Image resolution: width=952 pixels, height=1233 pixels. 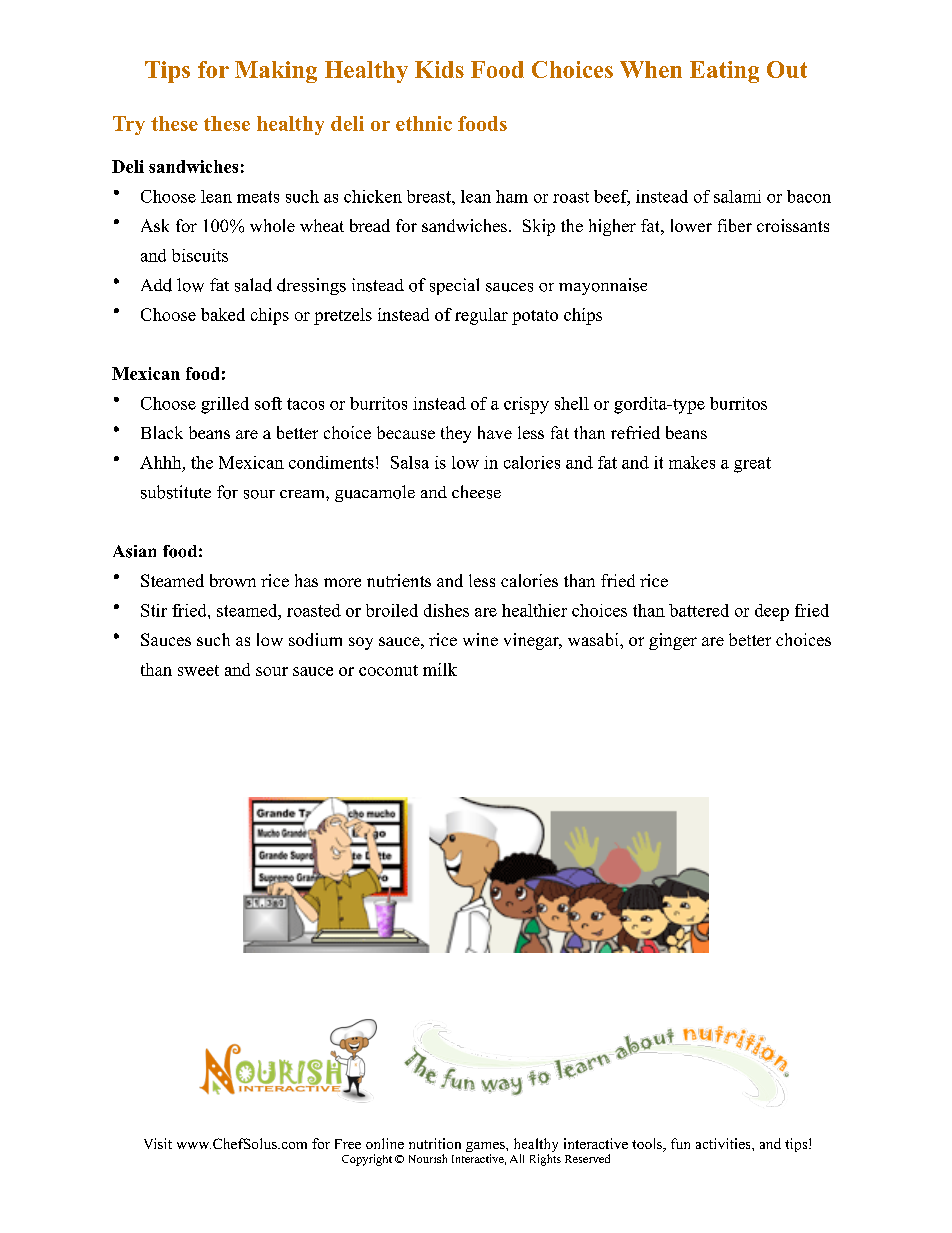 I want to click on wasabi, so click(x=594, y=639).
